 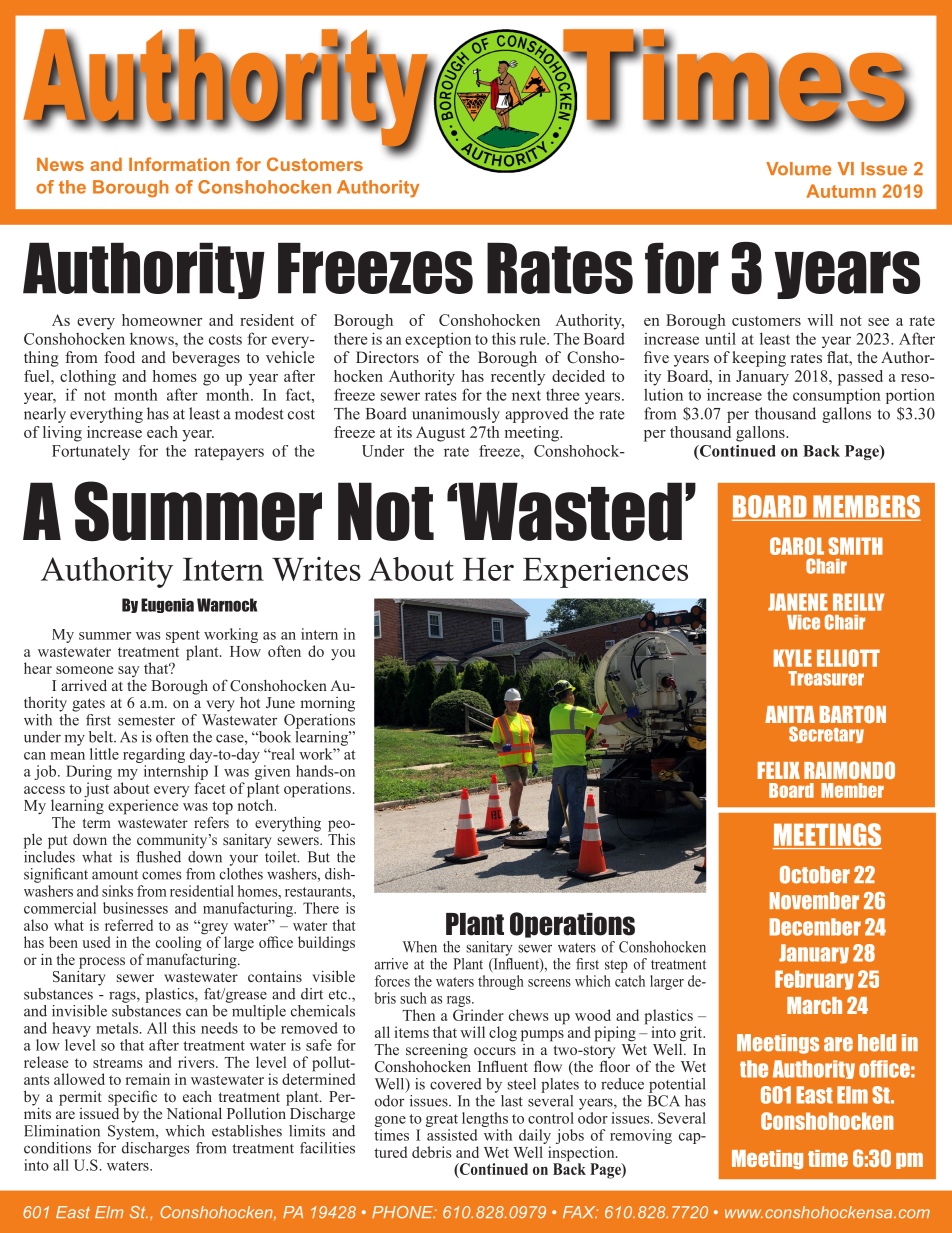 I want to click on Information, so click(x=179, y=164).
